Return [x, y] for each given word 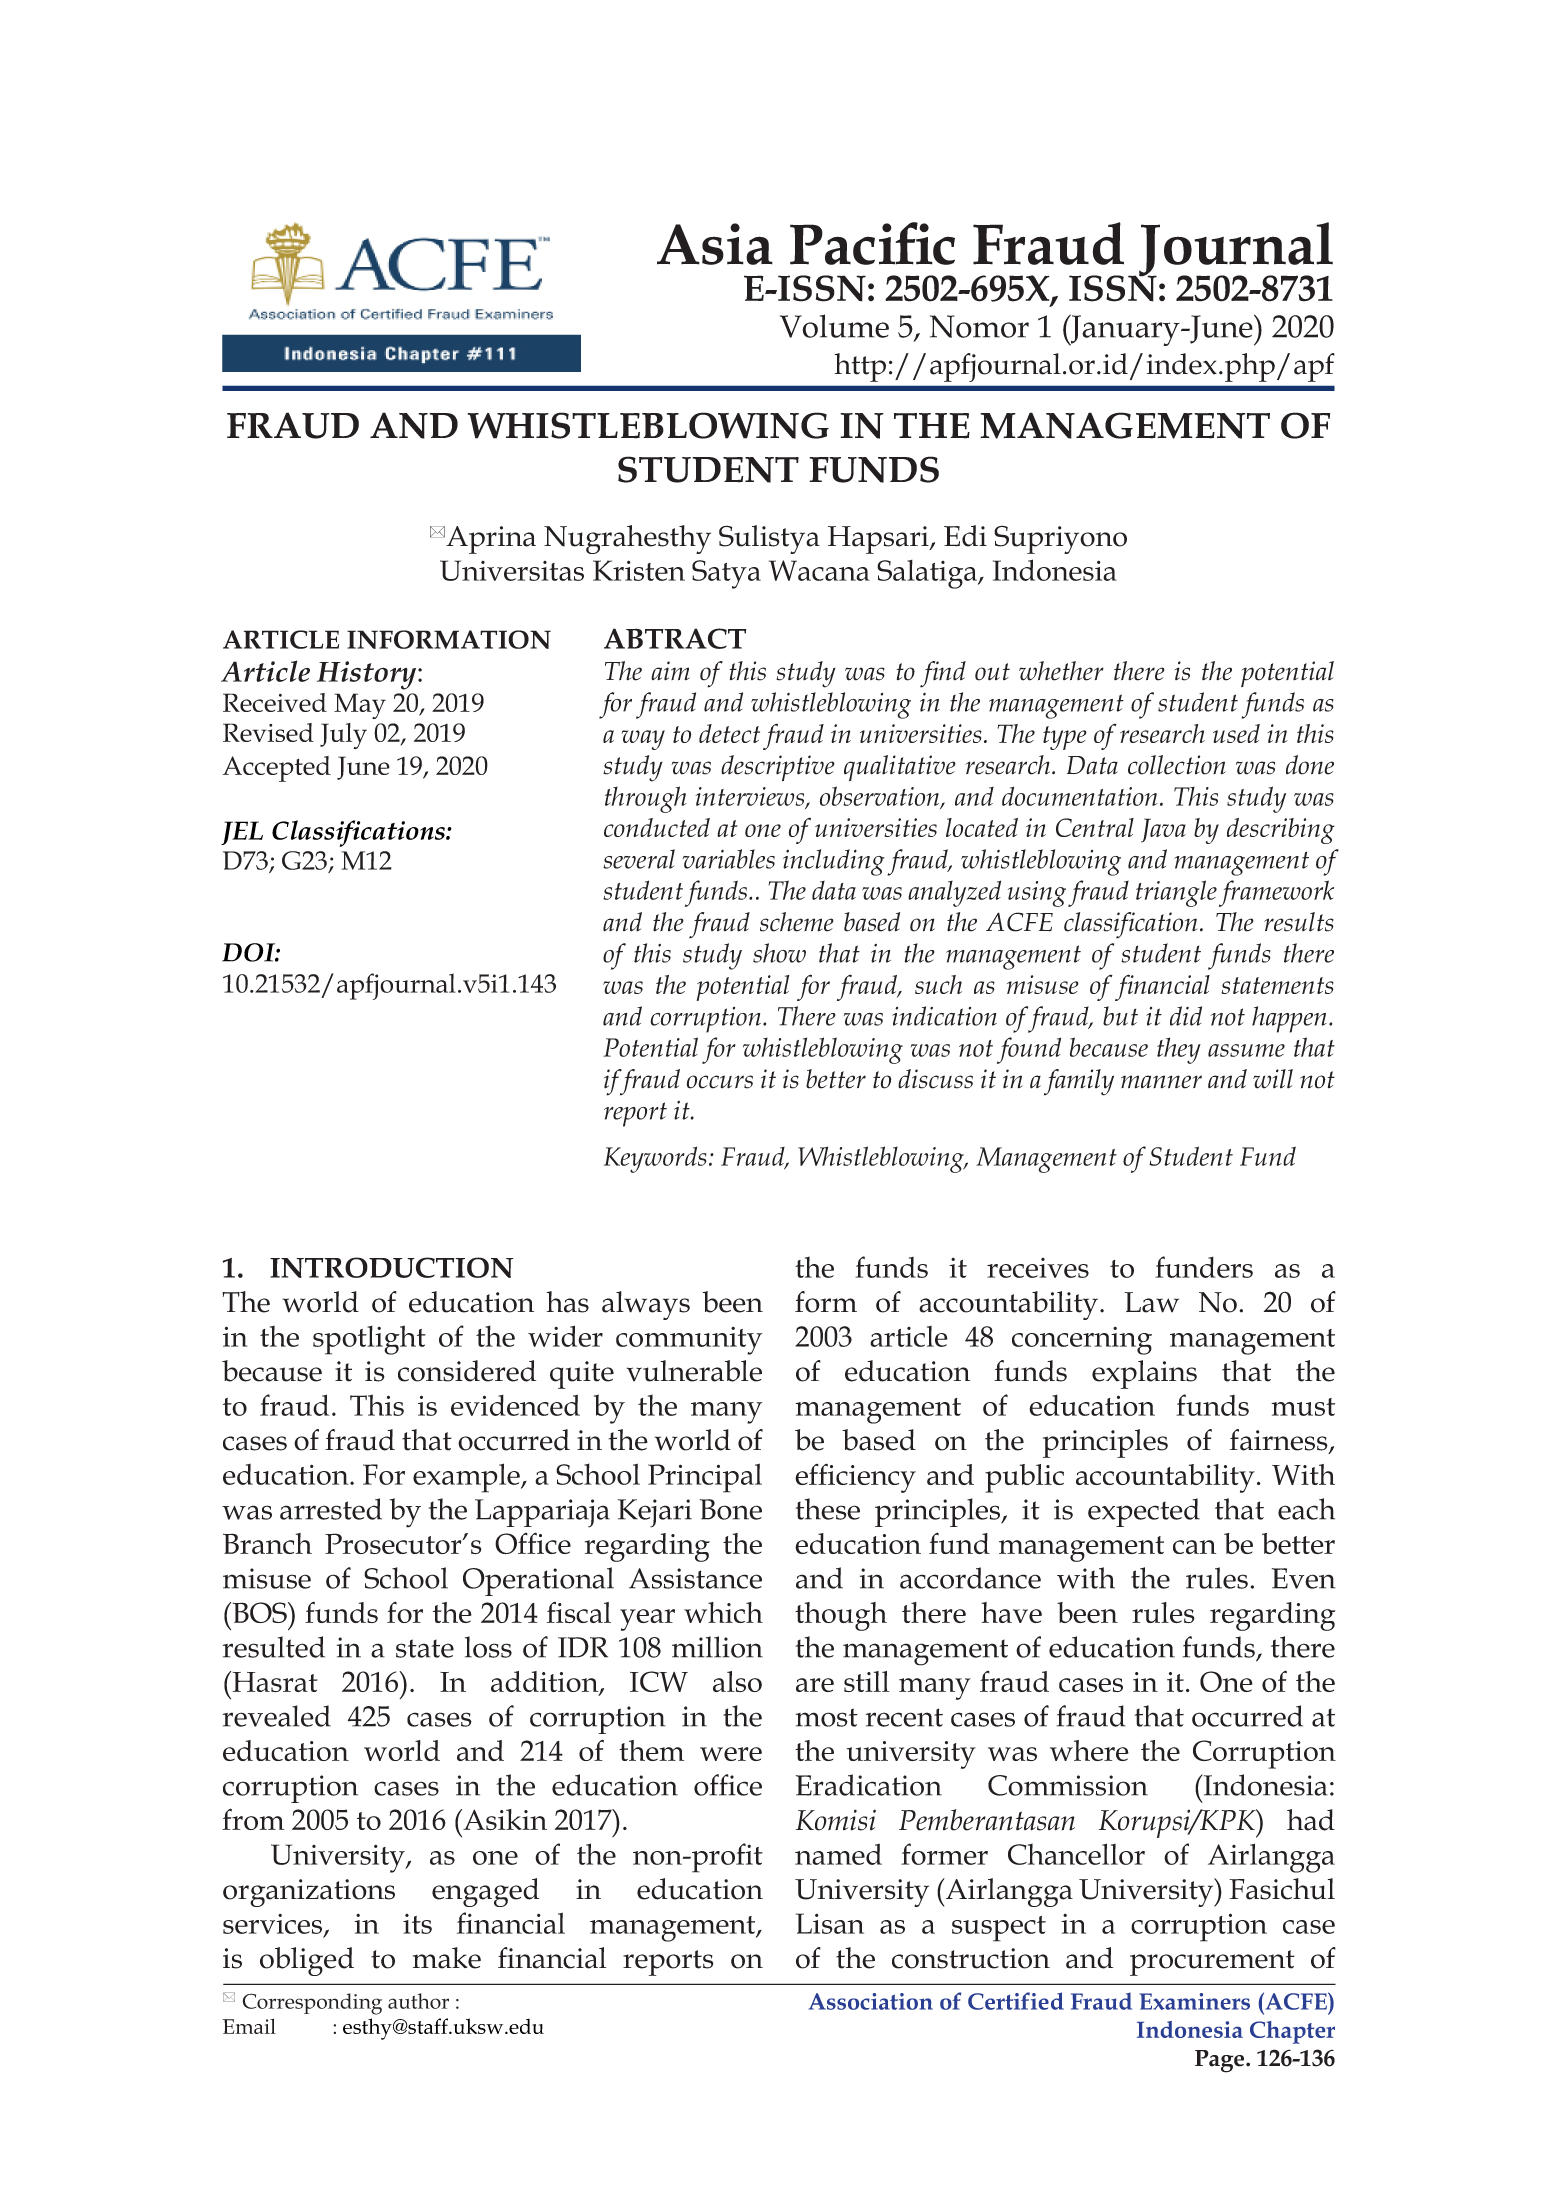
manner [1161, 1082]
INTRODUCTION [392, 1267]
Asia [715, 244]
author [418, 2001]
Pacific [872, 243]
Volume [834, 326]
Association [871, 2001]
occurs [720, 1082]
